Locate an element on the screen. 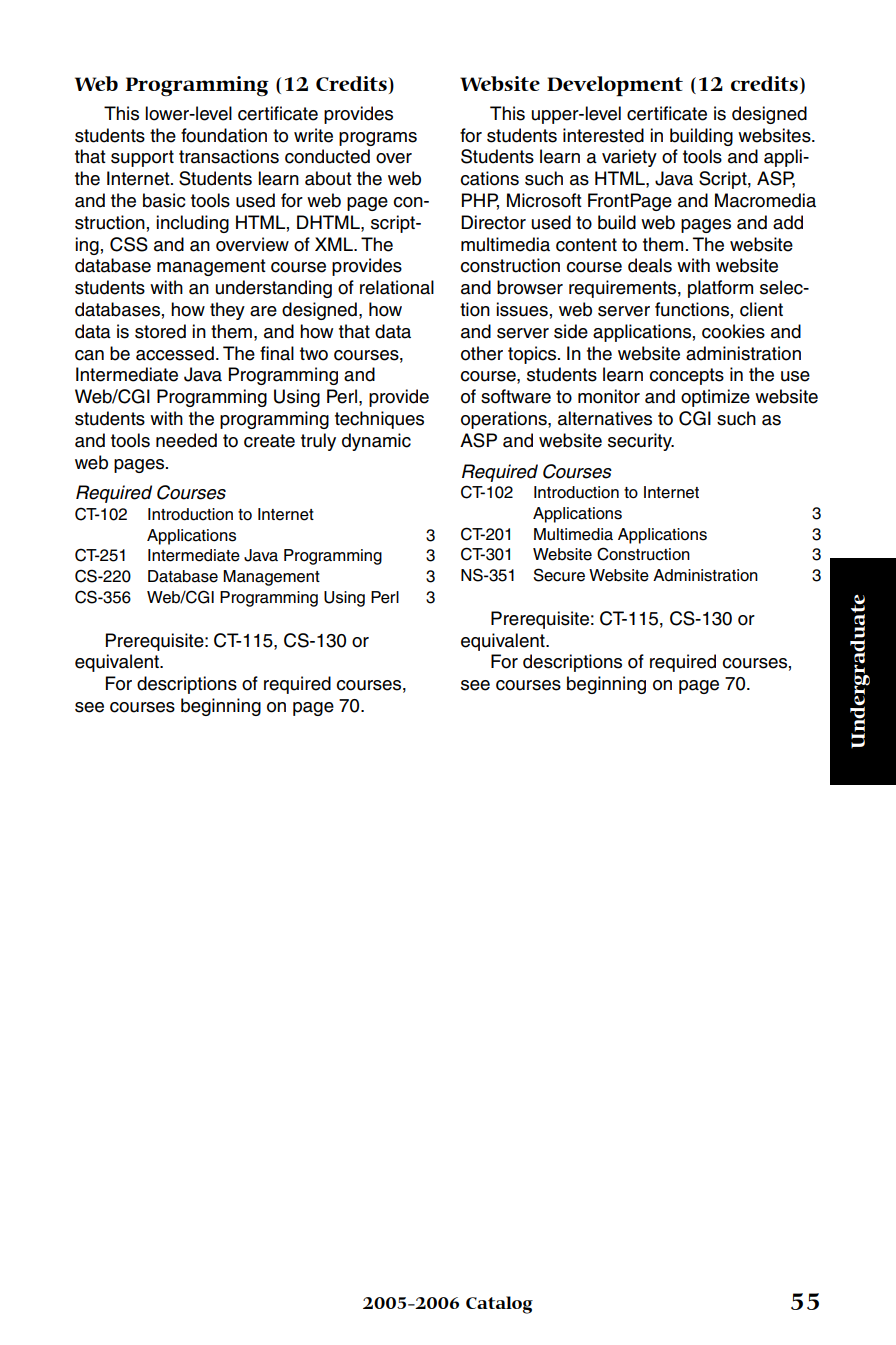 This screenshot has width=896, height=1345. Secure is located at coordinates (559, 575).
